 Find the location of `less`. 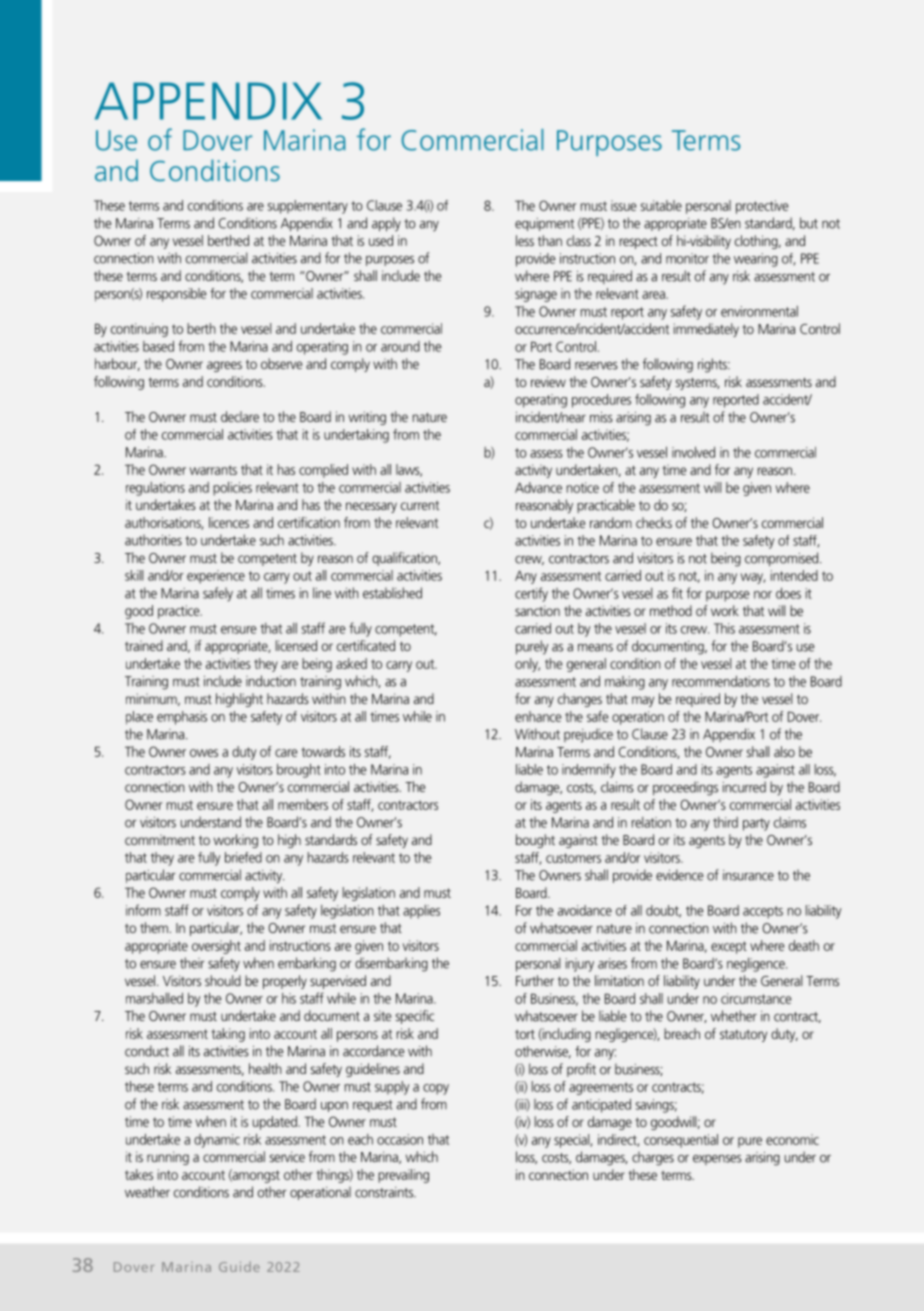

less is located at coordinates (525, 240).
